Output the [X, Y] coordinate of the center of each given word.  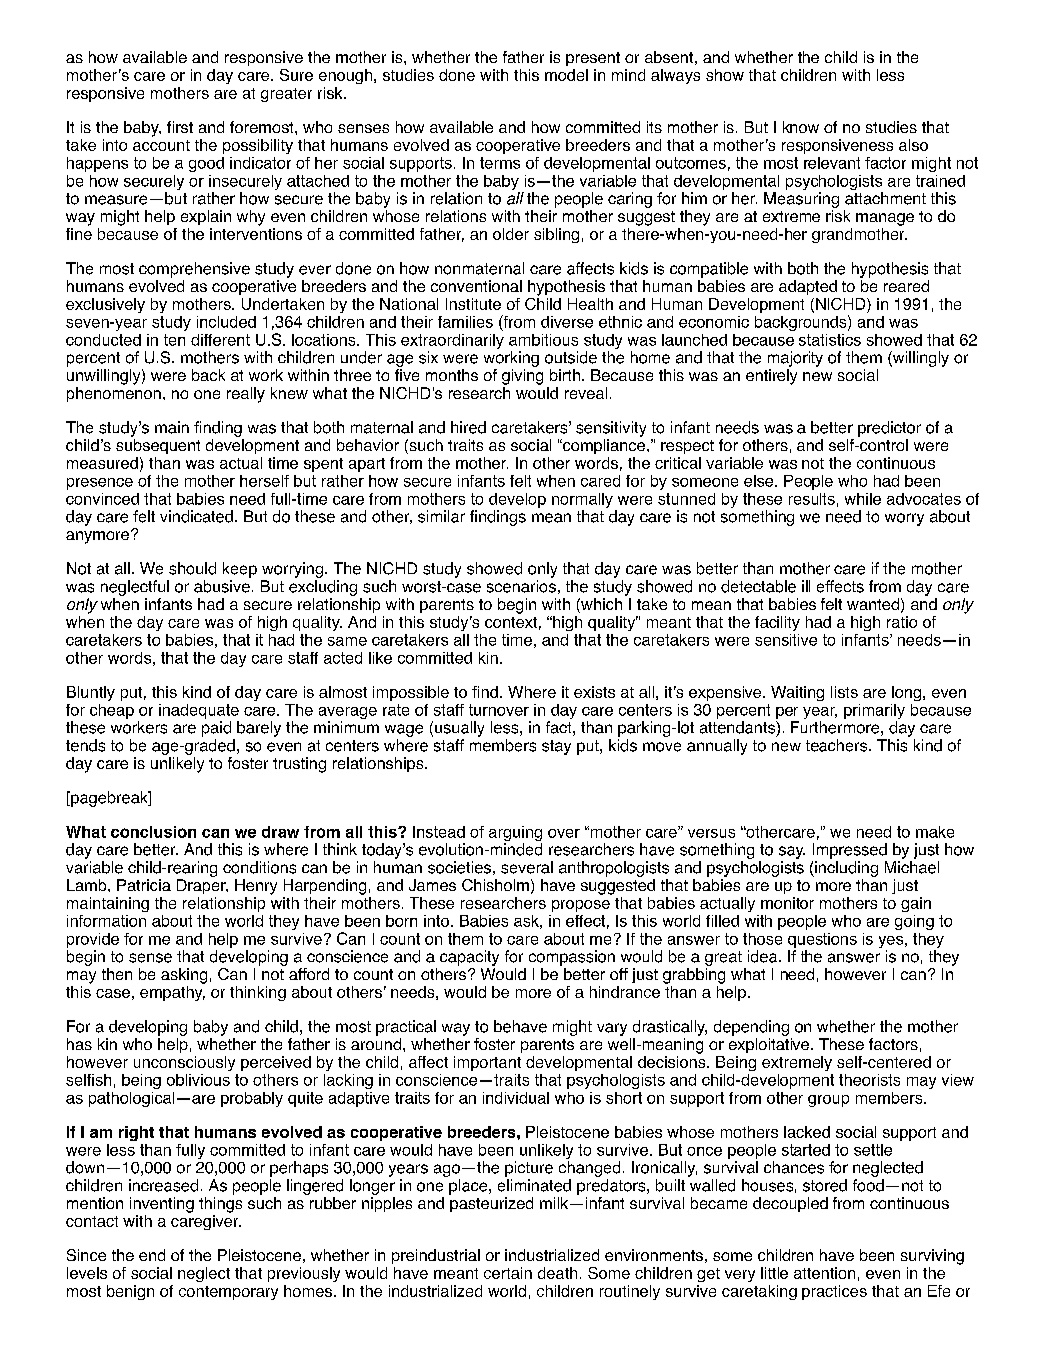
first [180, 127]
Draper [202, 886]
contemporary [228, 1293]
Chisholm [495, 885]
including [845, 869]
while [863, 499]
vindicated [196, 516]
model [566, 75]
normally [582, 500]
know [801, 127]
